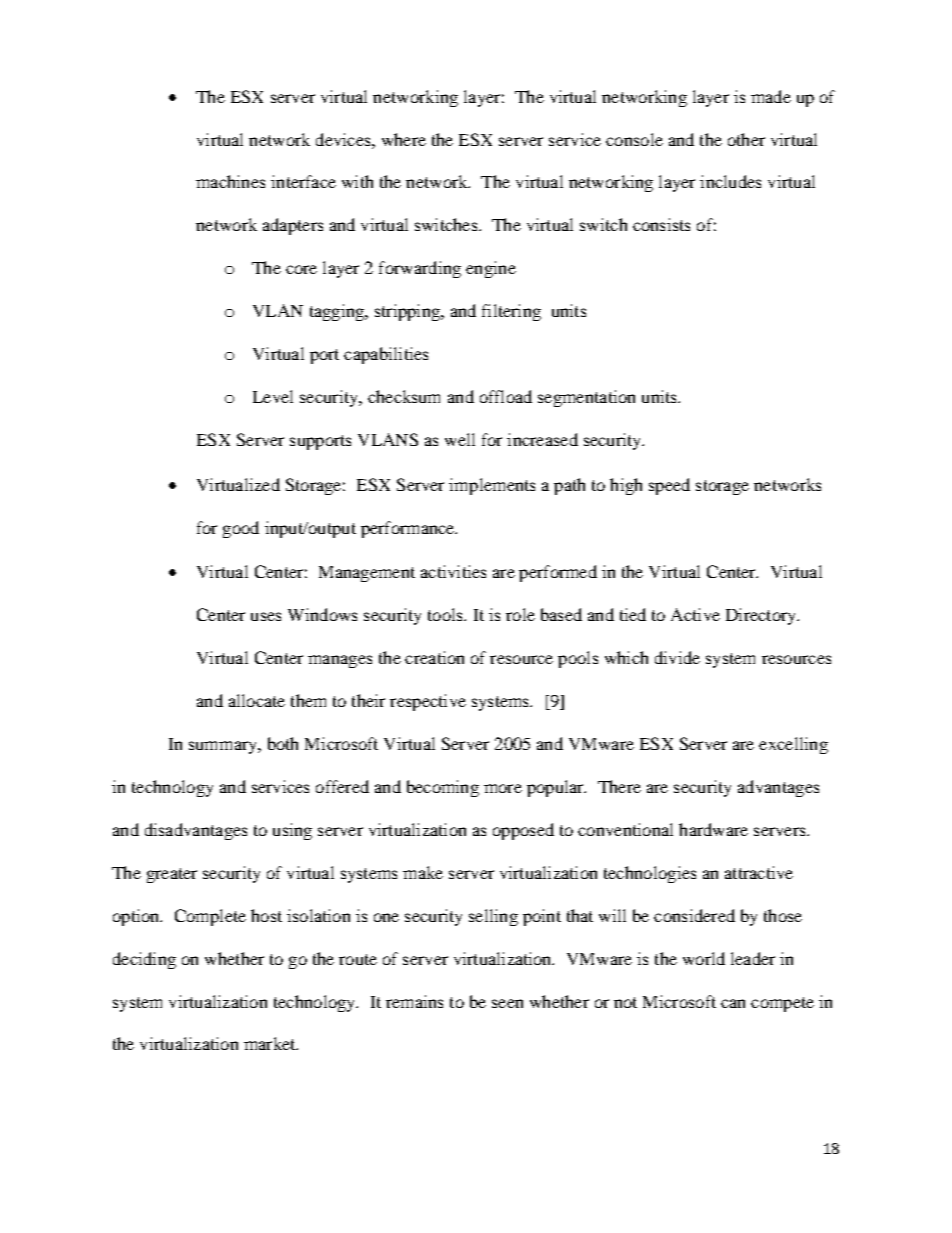 The height and width of the screenshot is (1233, 952). Describe the element at coordinates (404, 139) in the screenshot. I see `where` at that location.
